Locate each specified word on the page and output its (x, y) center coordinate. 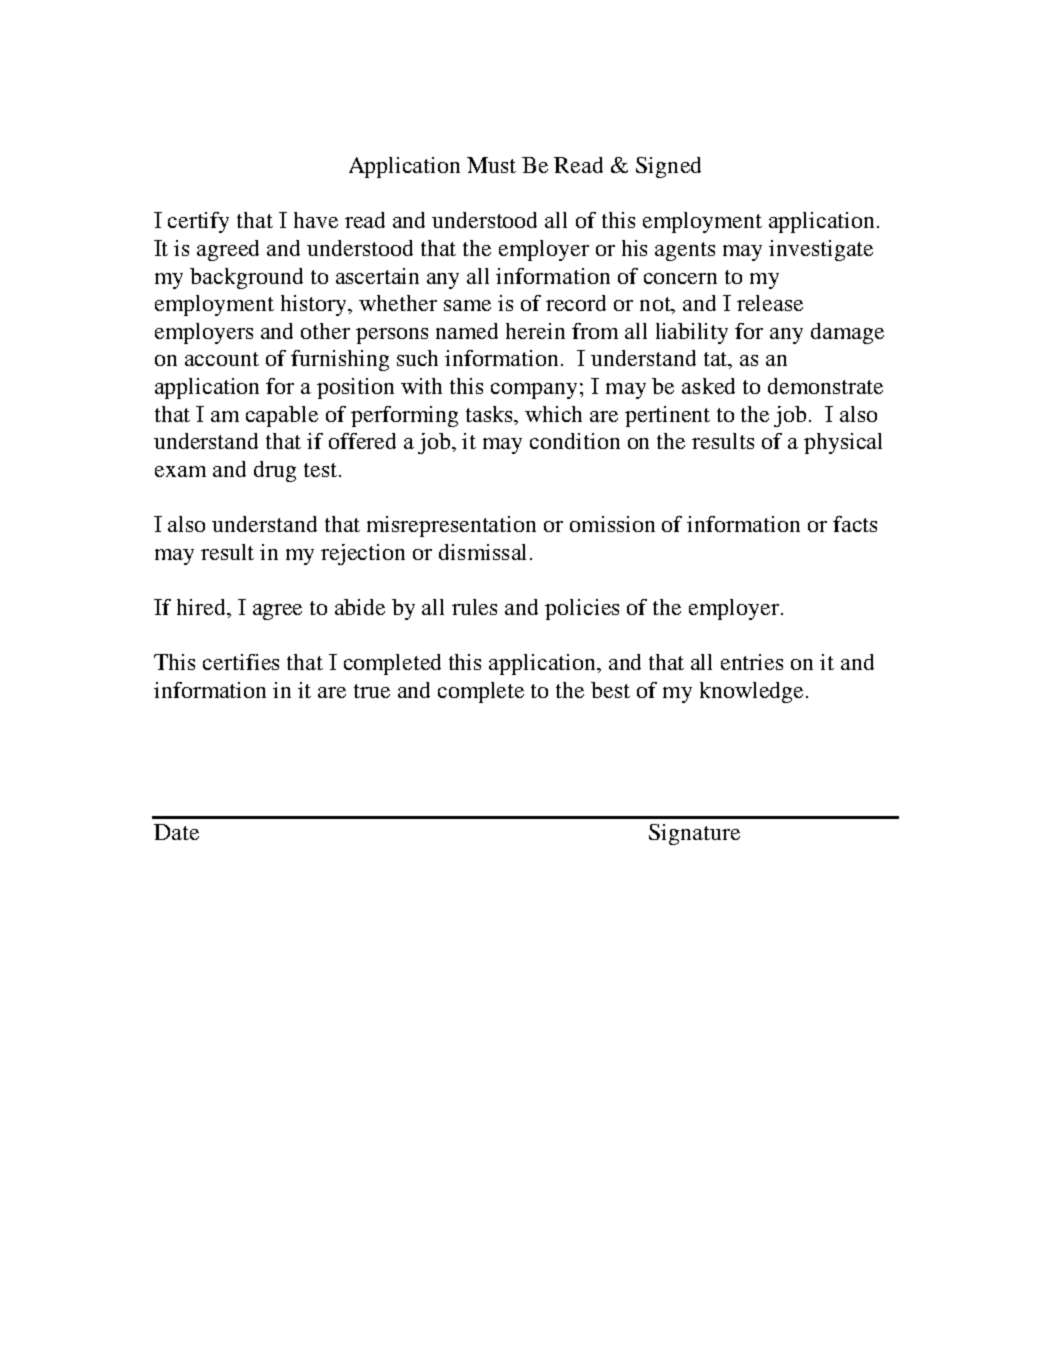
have (316, 220)
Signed (668, 167)
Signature (694, 834)
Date (176, 832)
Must (491, 165)
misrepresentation (451, 526)
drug (275, 471)
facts (855, 524)
